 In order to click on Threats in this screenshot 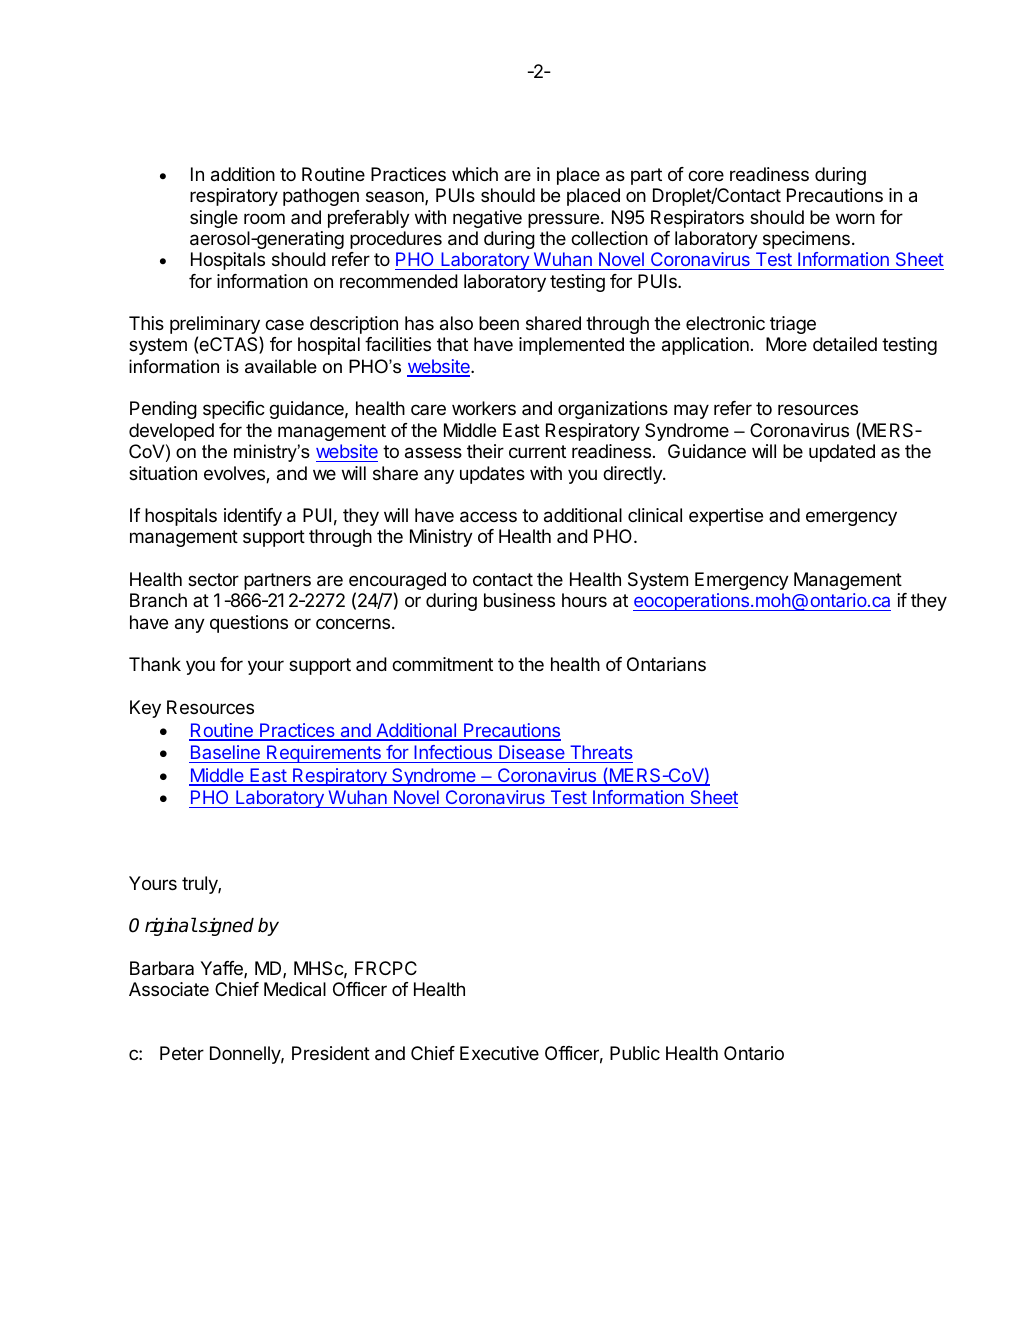, I will do `click(600, 754)`.
